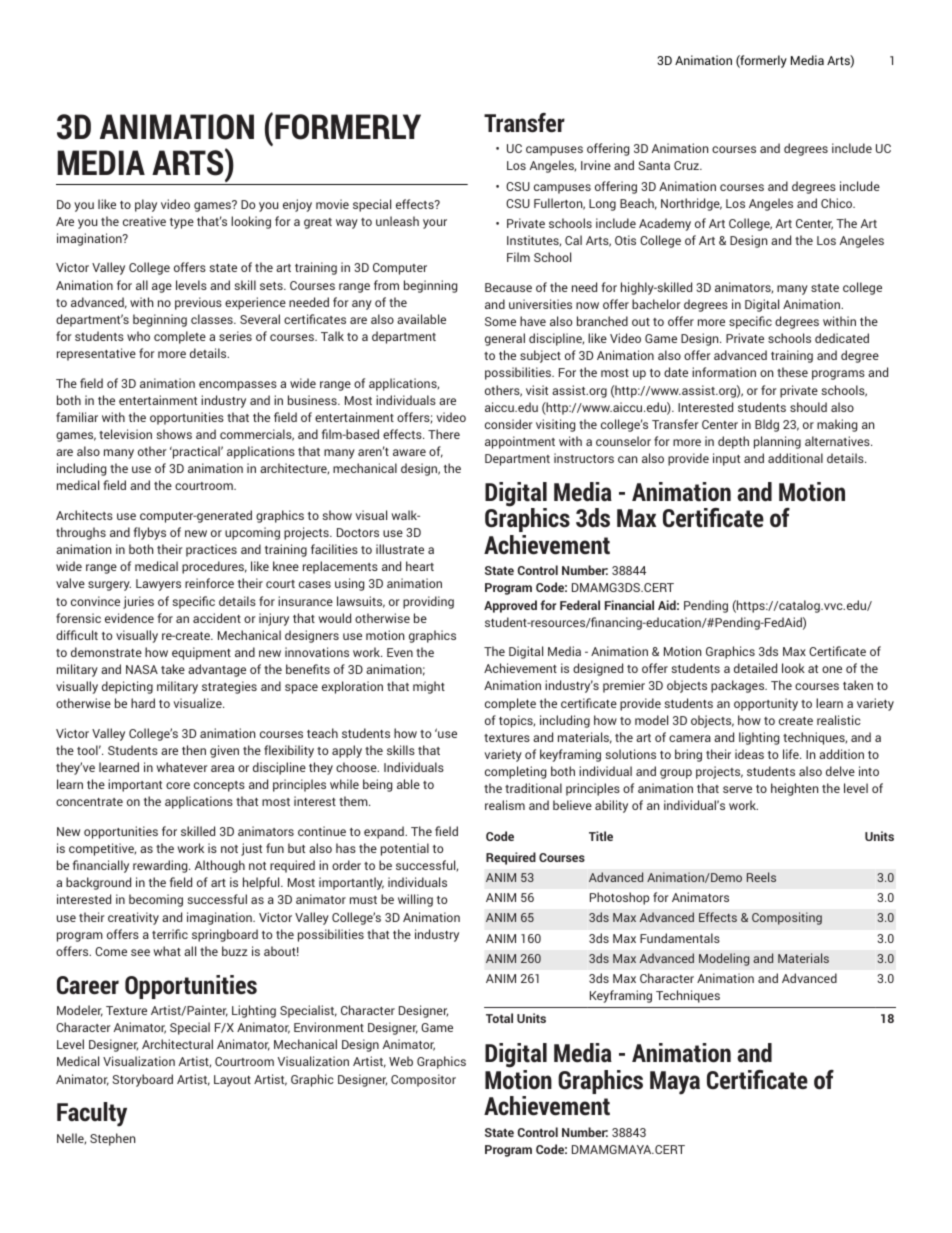 The height and width of the screenshot is (1233, 952). Describe the element at coordinates (401, 1061) in the screenshot. I see `Web` at that location.
